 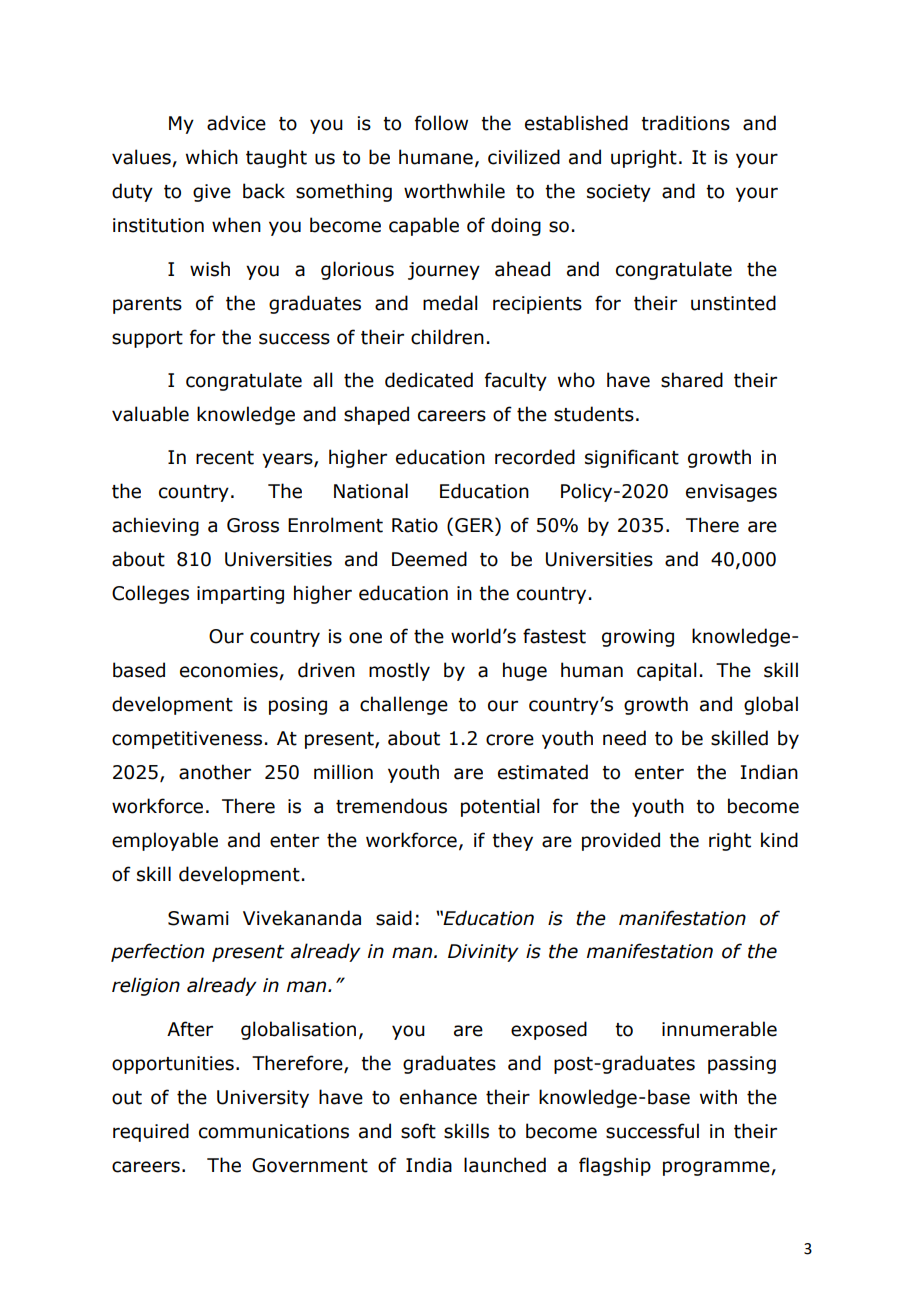 What do you see at coordinates (215, 772) in the screenshot?
I see `another` at bounding box center [215, 772].
